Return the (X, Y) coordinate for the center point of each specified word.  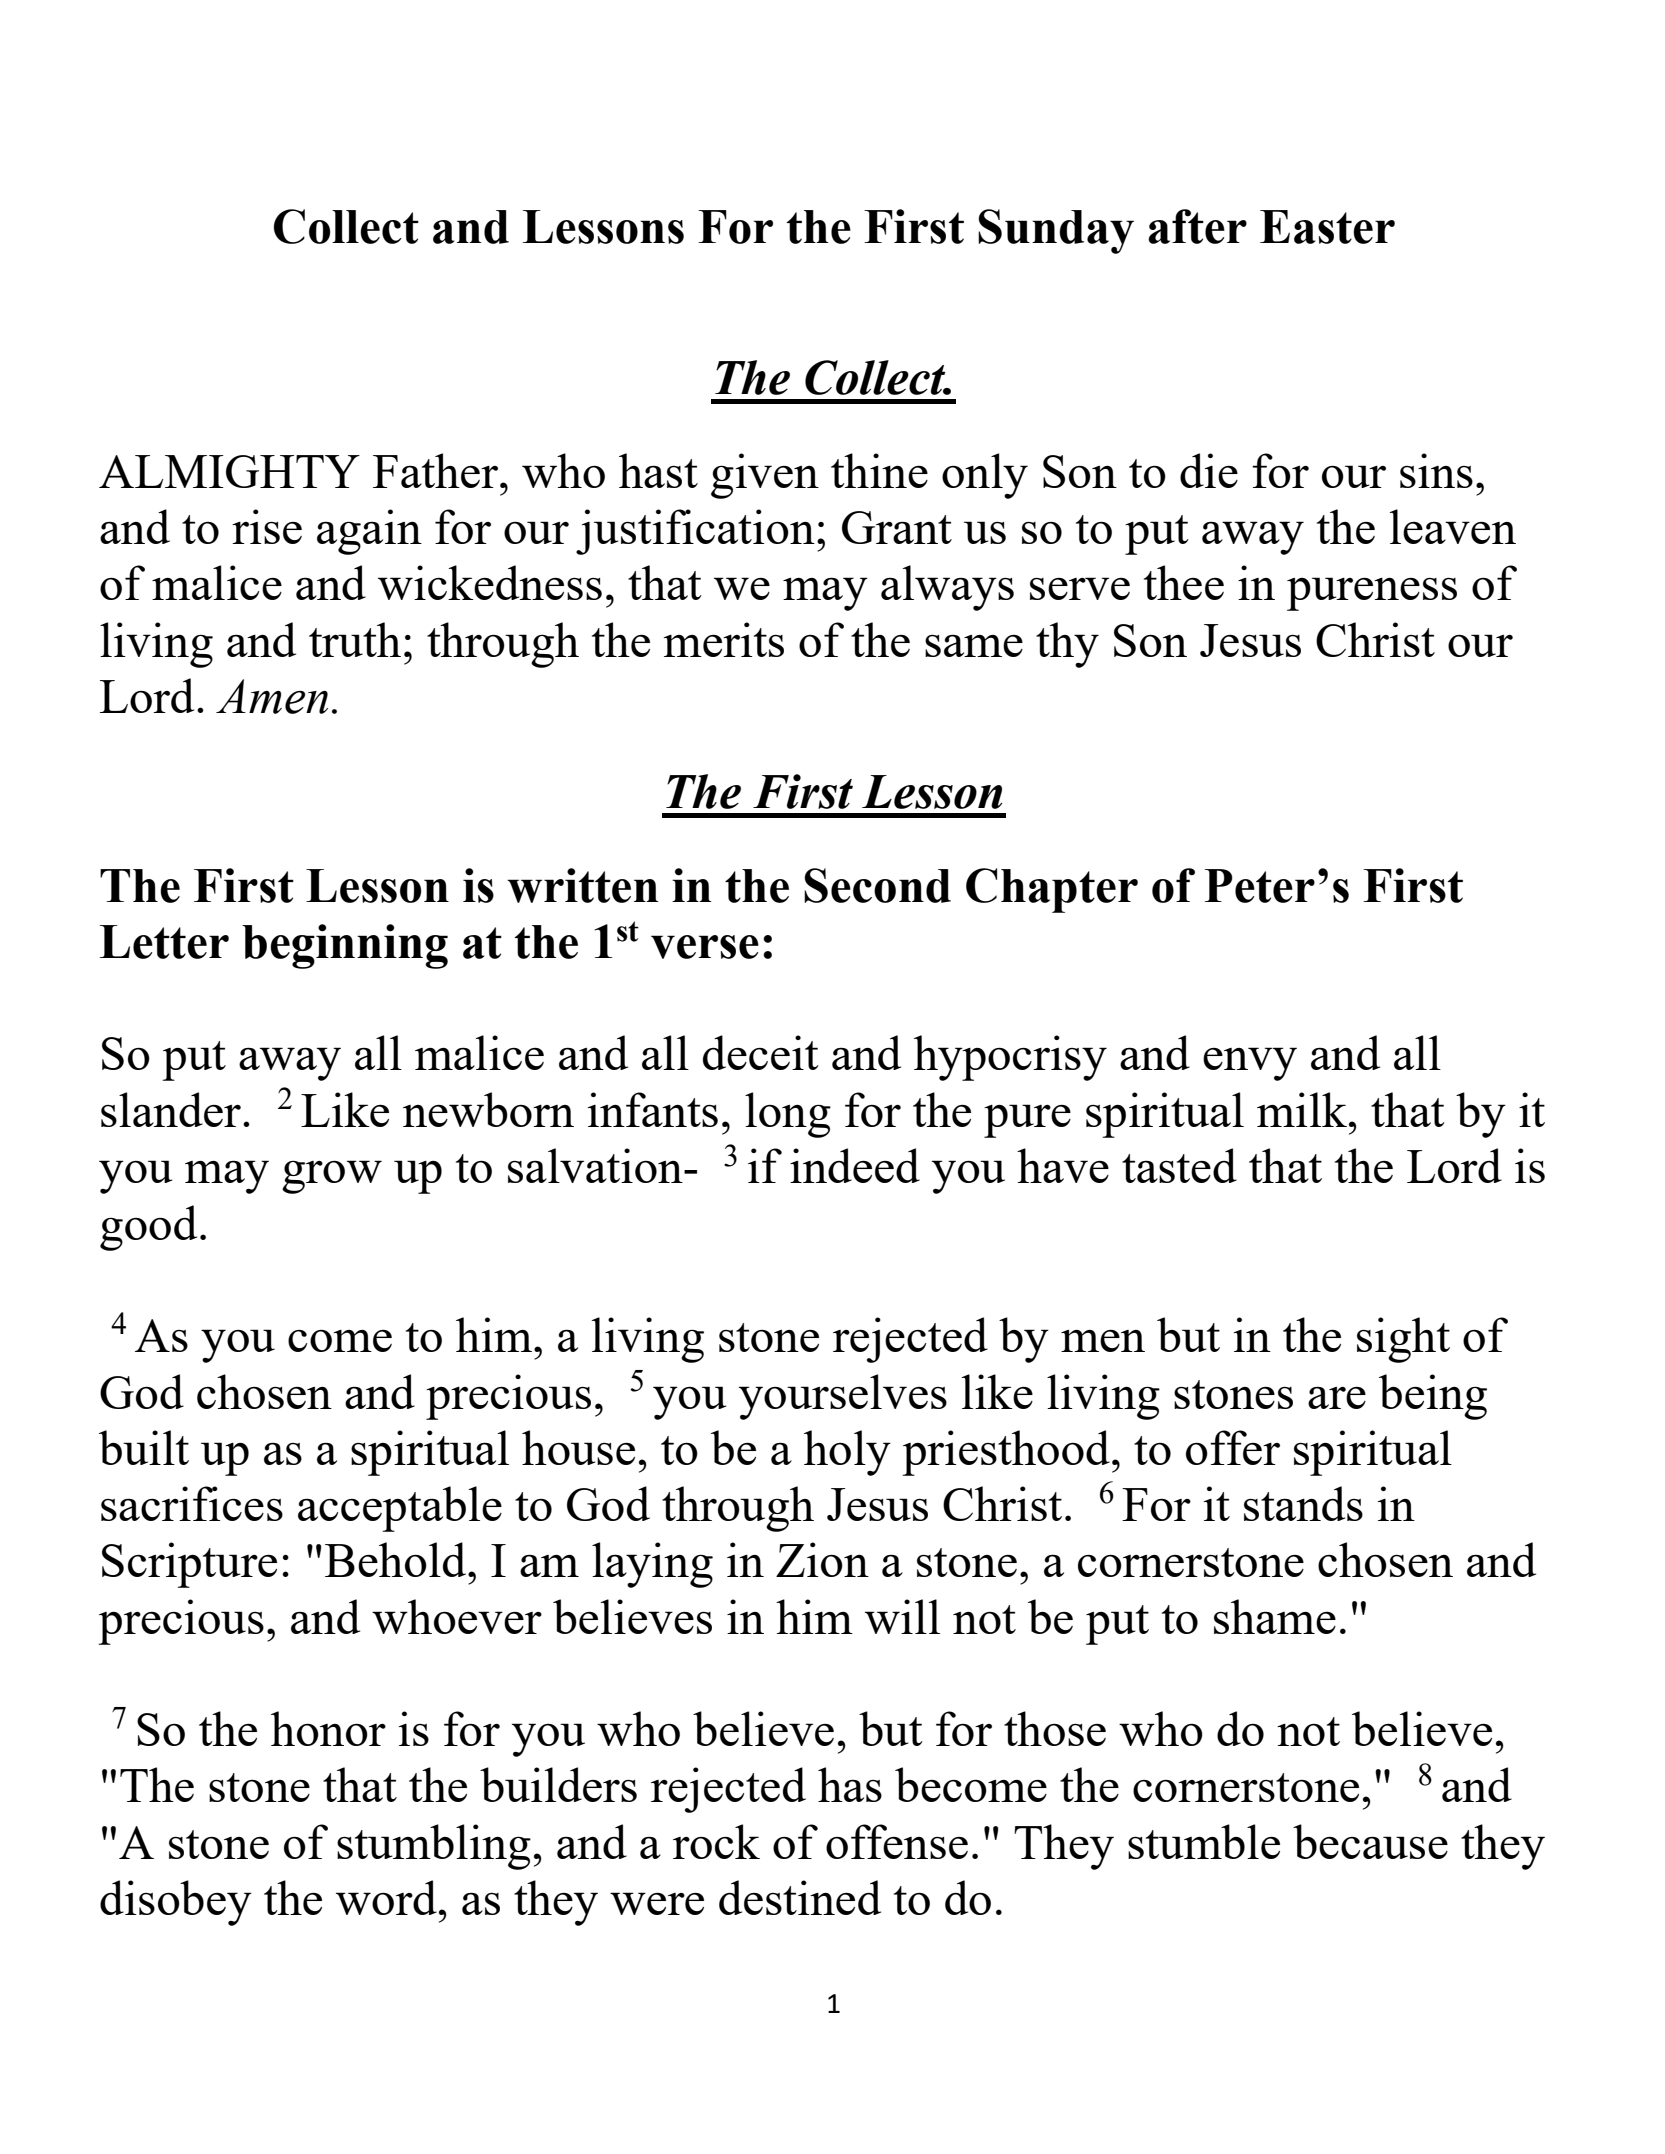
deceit (761, 1052)
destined (800, 1897)
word (386, 1897)
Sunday (1056, 231)
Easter (1327, 227)
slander (171, 1109)
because (1370, 1841)
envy (1250, 1064)
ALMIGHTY (229, 471)
